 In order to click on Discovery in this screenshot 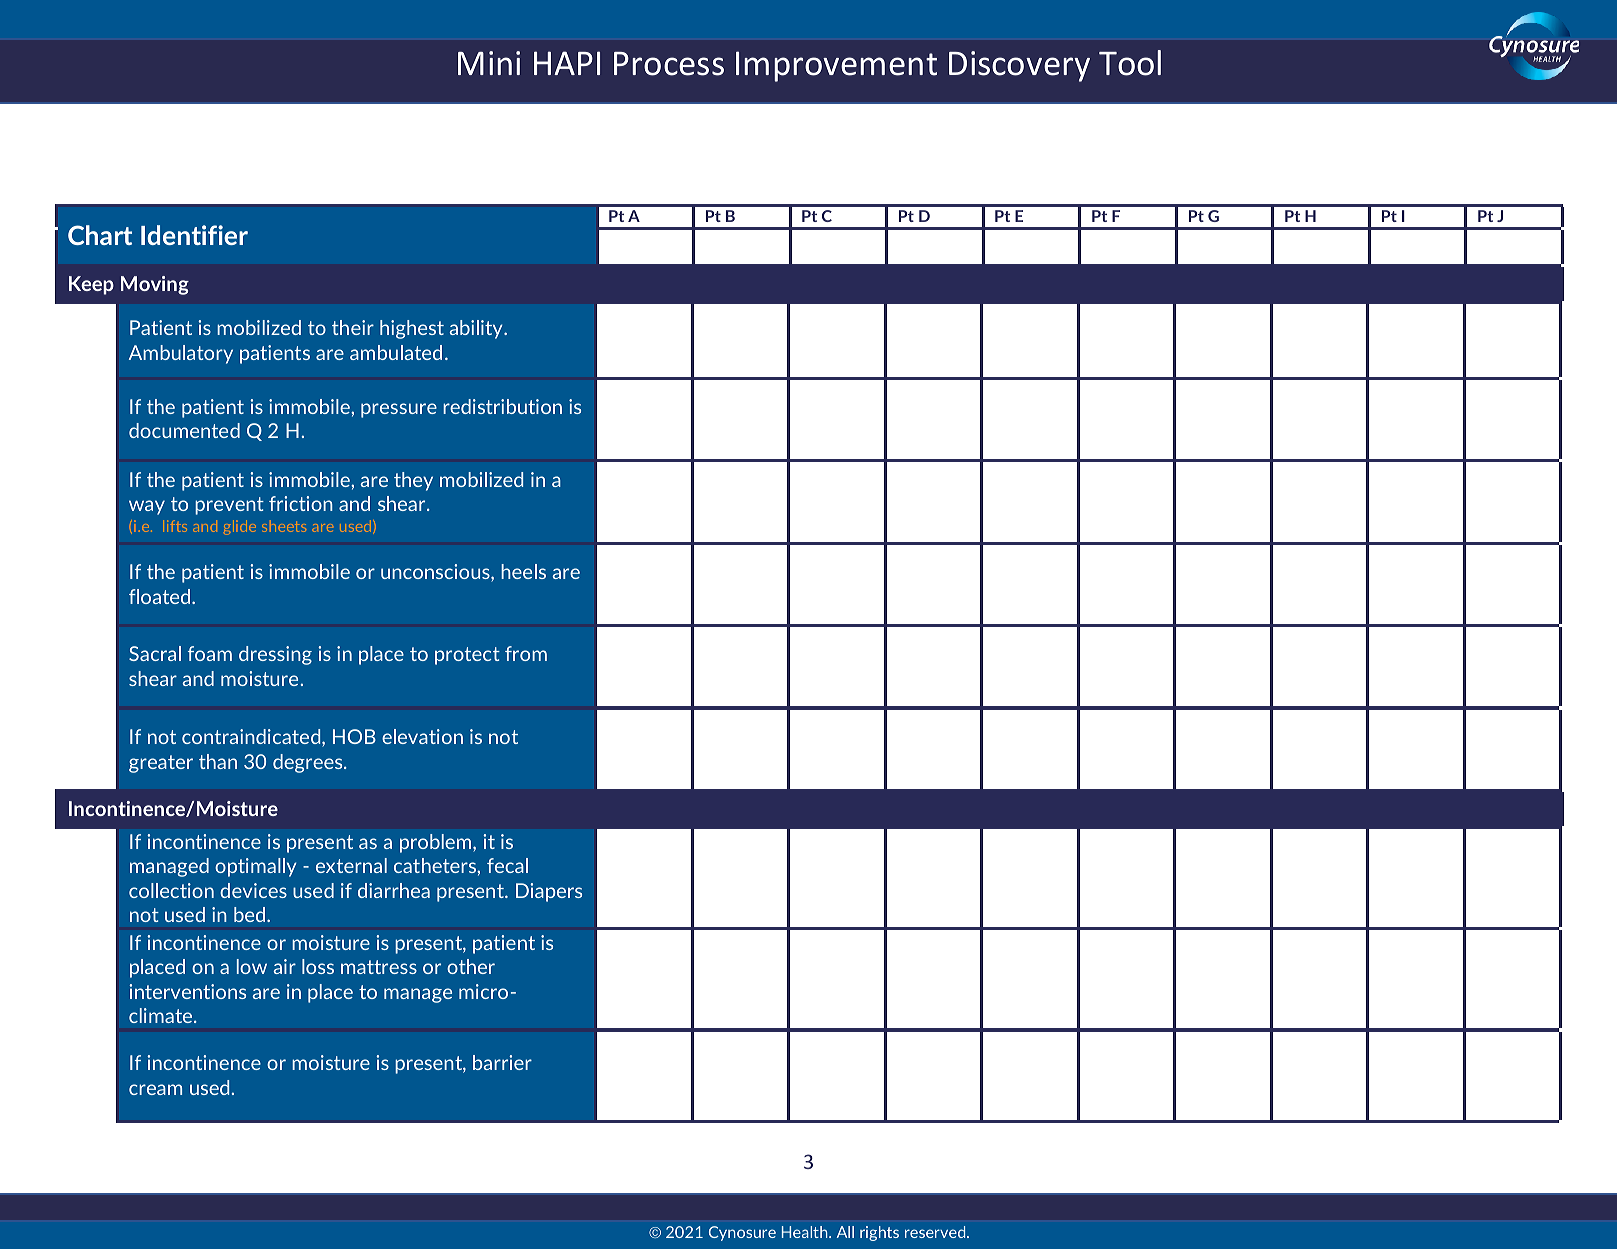, I will do `click(1019, 66)`.
